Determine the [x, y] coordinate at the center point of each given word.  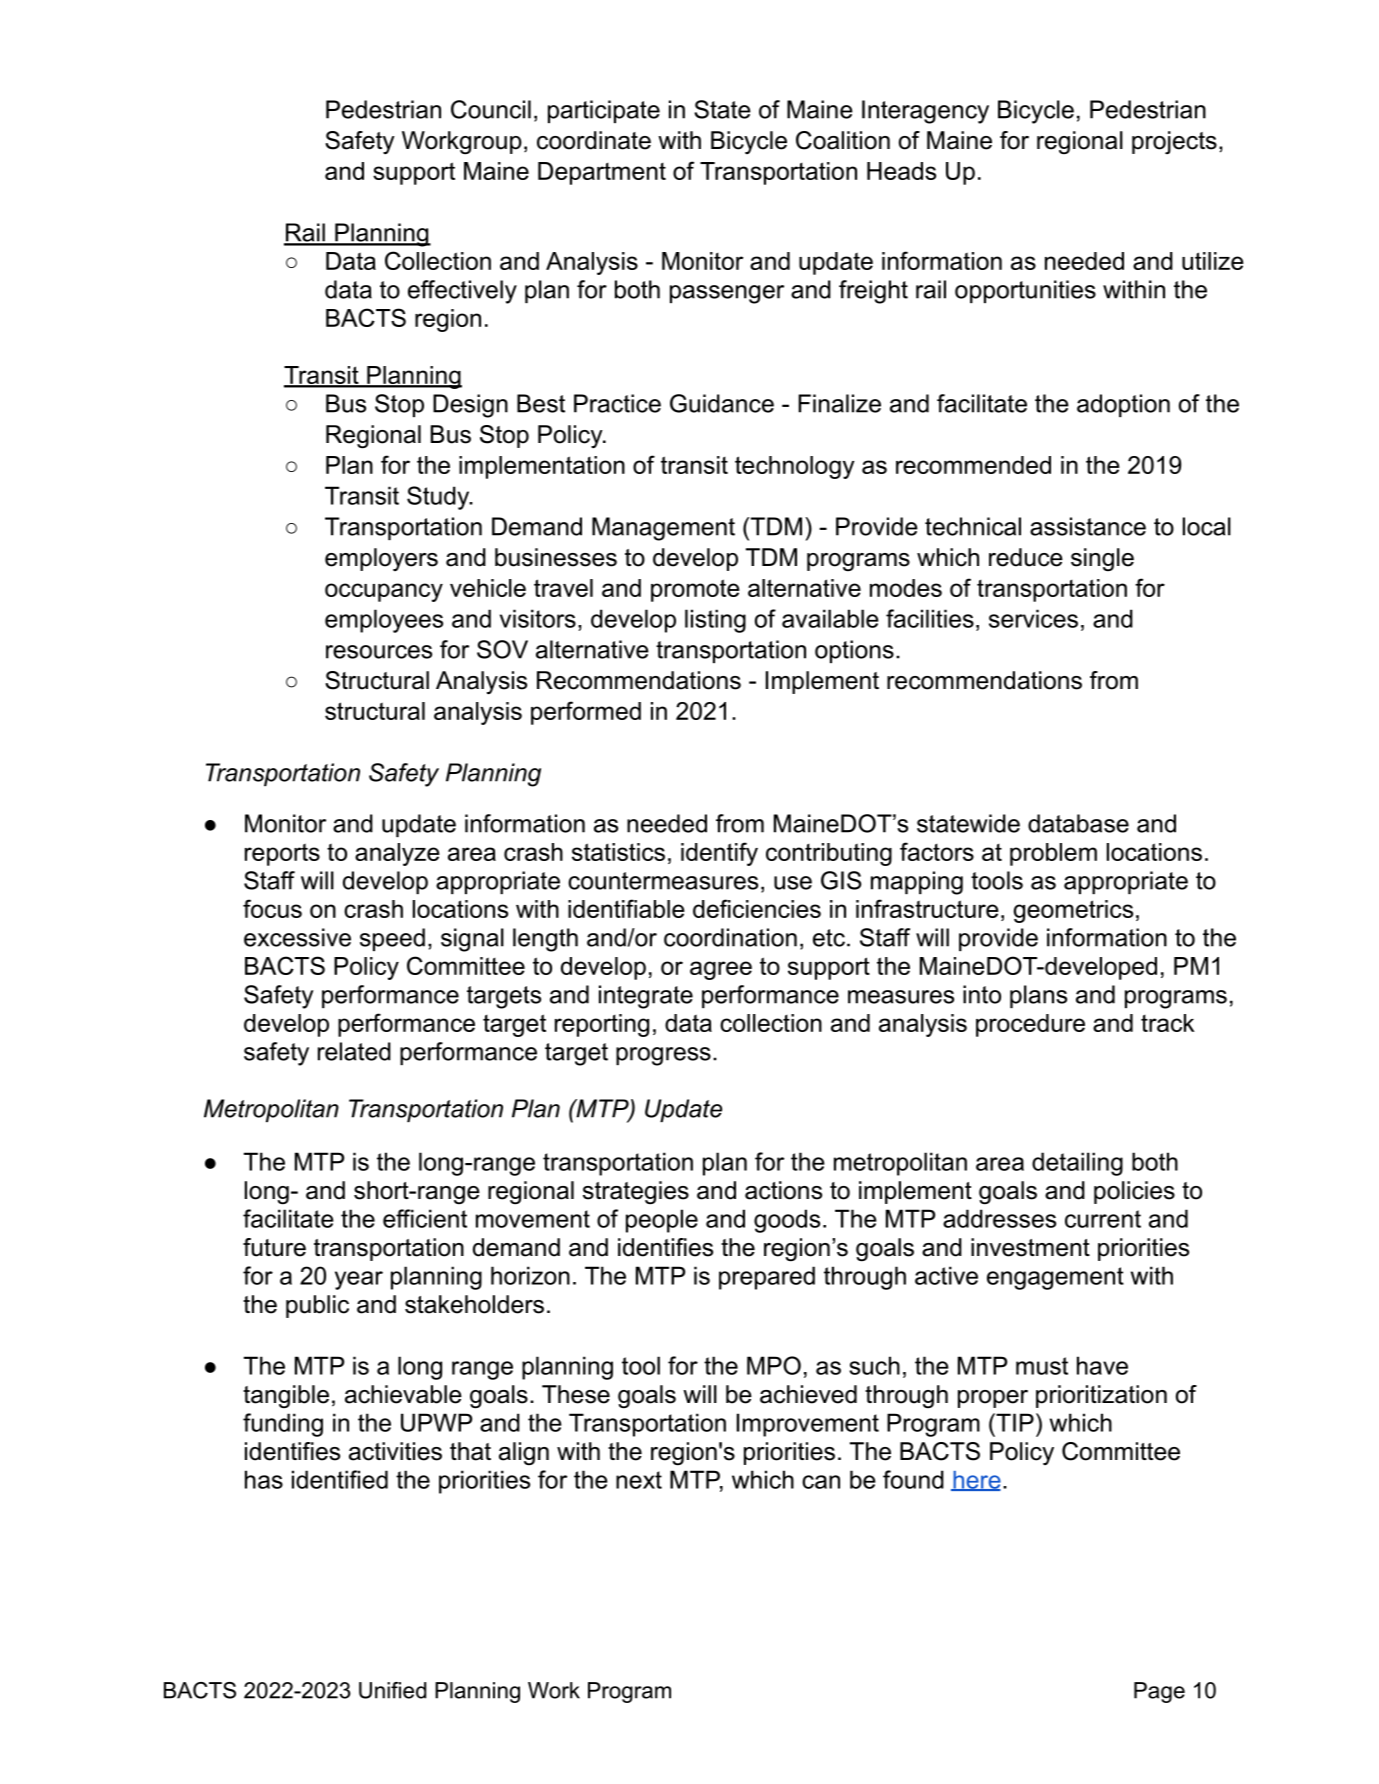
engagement [1055, 1278]
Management [663, 529]
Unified [392, 1690]
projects [1174, 142]
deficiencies [757, 908]
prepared [767, 1278]
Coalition [843, 140]
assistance [1088, 526]
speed [392, 939]
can [821, 1482]
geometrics [1073, 911]
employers [381, 559]
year [359, 1280]
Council [491, 109]
